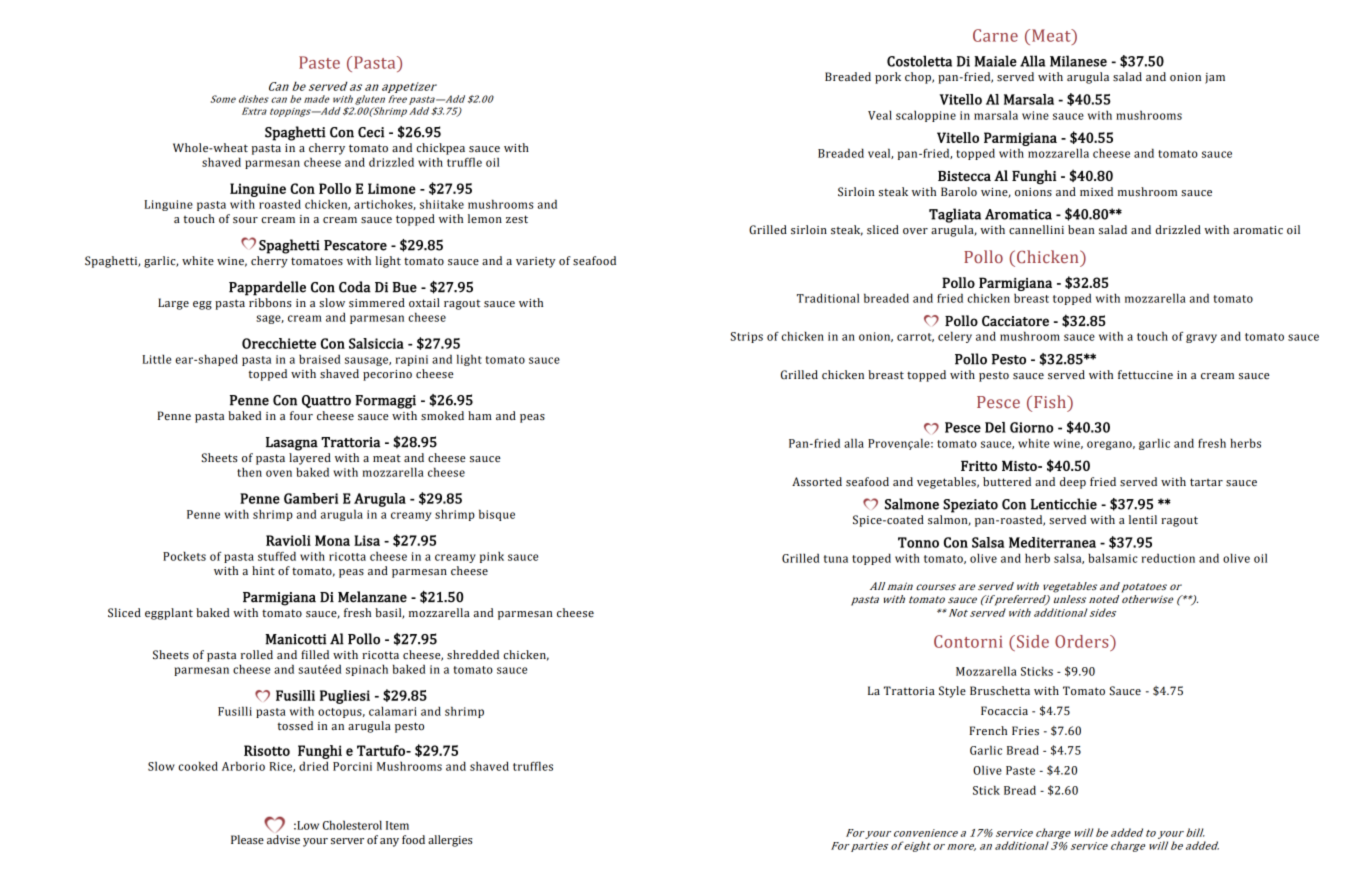 This screenshot has height=887, width=1372. What do you see at coordinates (888, 78) in the screenshot?
I see `pork` at bounding box center [888, 78].
